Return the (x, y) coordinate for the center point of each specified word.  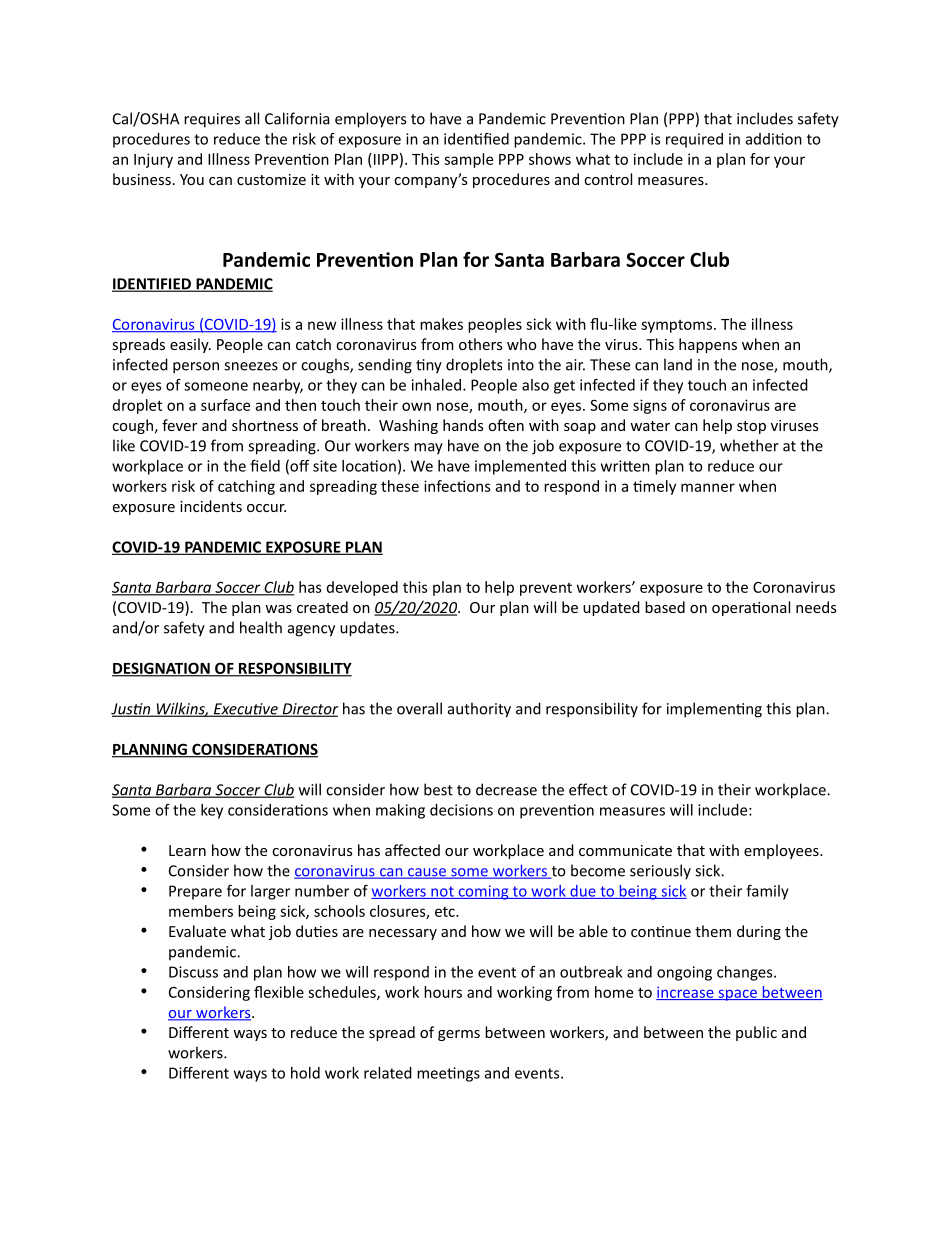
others (480, 344)
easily (190, 345)
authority (479, 710)
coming (483, 892)
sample (468, 160)
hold (305, 1073)
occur (266, 508)
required (694, 140)
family (767, 892)
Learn (187, 850)
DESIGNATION (162, 669)
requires (212, 120)
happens (708, 345)
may (428, 449)
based (665, 607)
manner (708, 487)
